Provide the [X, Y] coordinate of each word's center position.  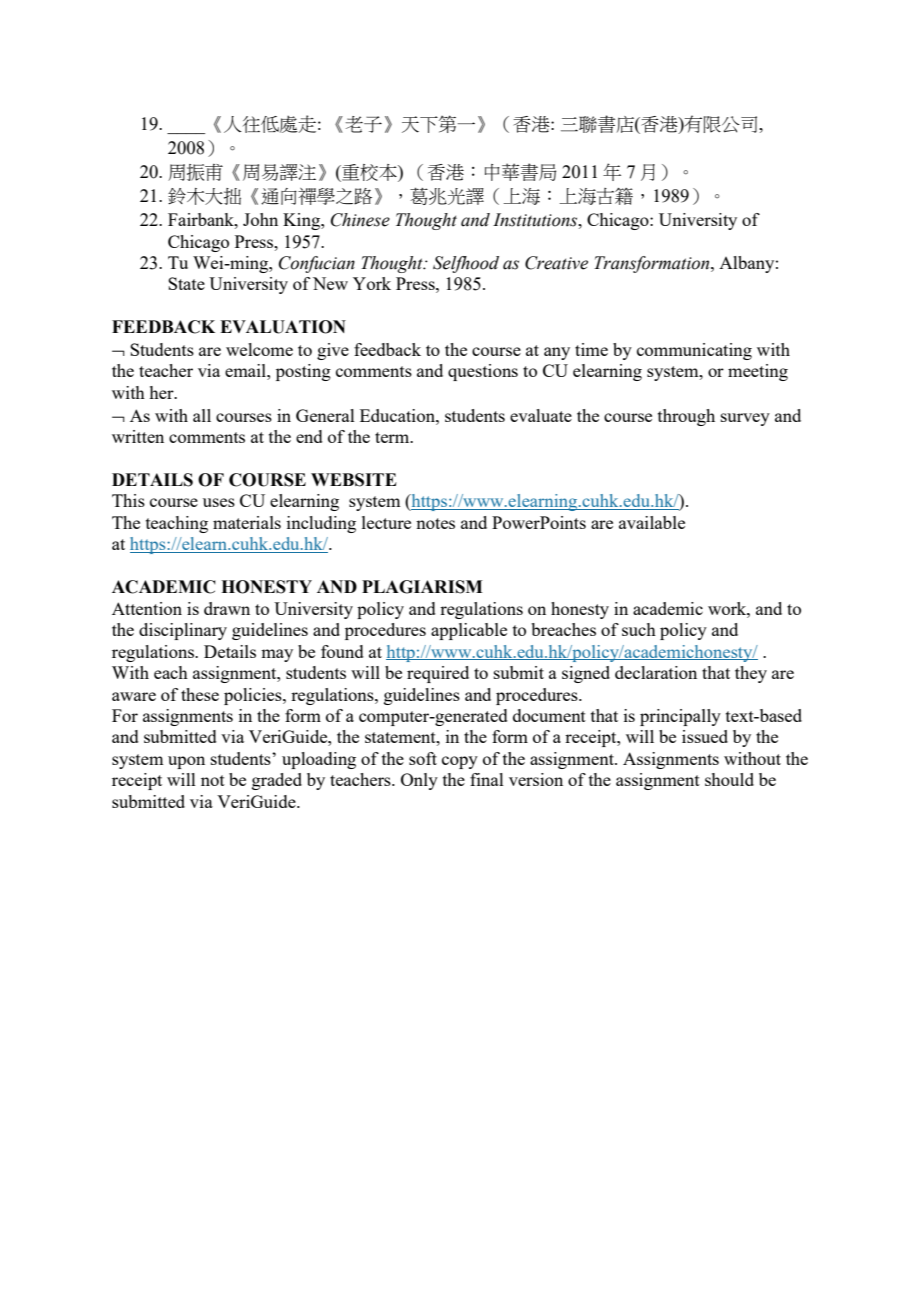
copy [460, 762]
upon [186, 762]
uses [219, 502]
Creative [556, 263]
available [652, 522]
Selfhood [466, 264]
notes [435, 523]
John [260, 219]
